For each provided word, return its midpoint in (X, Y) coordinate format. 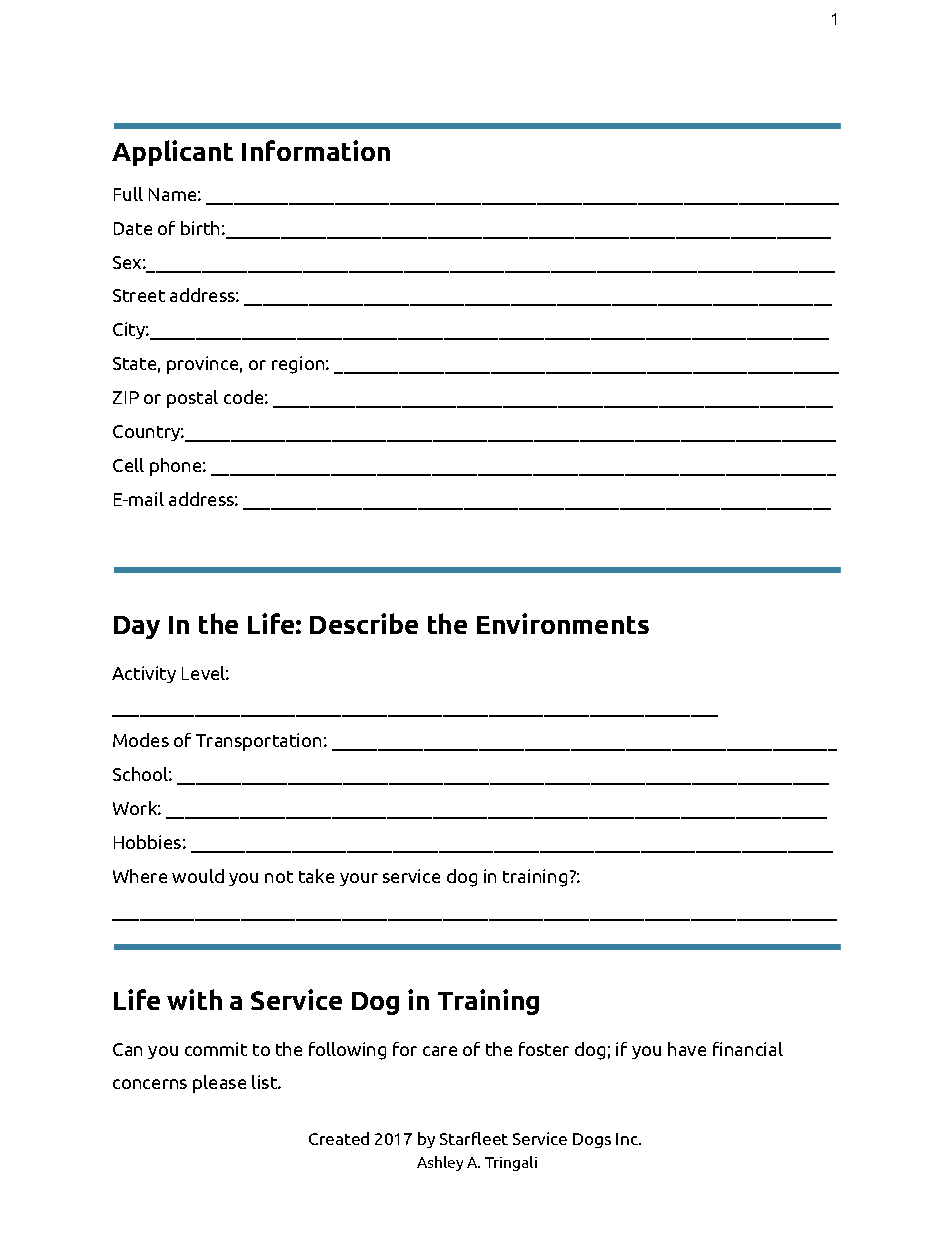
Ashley (440, 1163)
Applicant (172, 153)
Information (316, 150)
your (359, 879)
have (687, 1049)
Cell (128, 465)
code (243, 397)
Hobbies (147, 842)
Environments (563, 623)
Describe (364, 623)
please (219, 1084)
